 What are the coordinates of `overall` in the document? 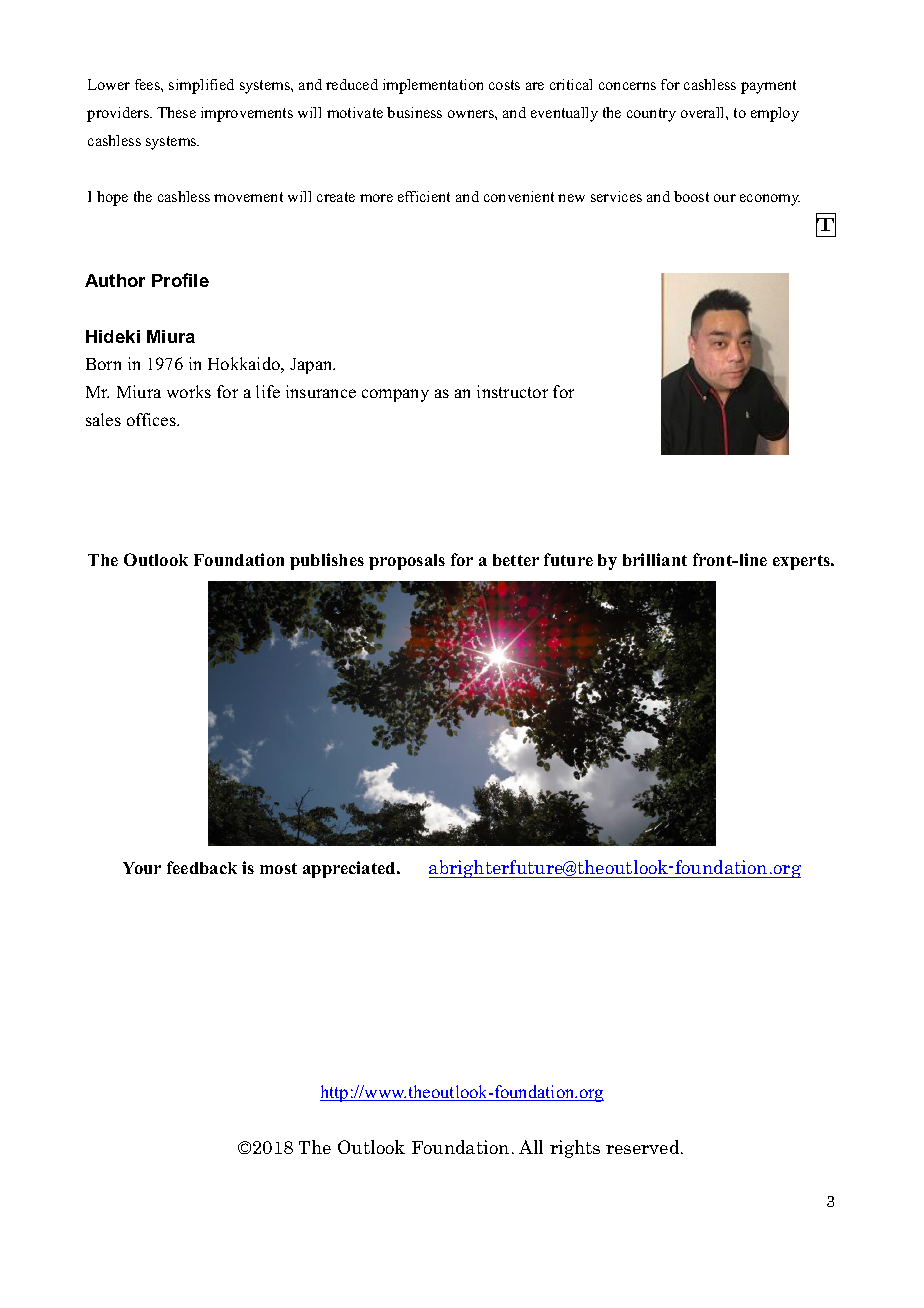 It's located at (704, 112).
